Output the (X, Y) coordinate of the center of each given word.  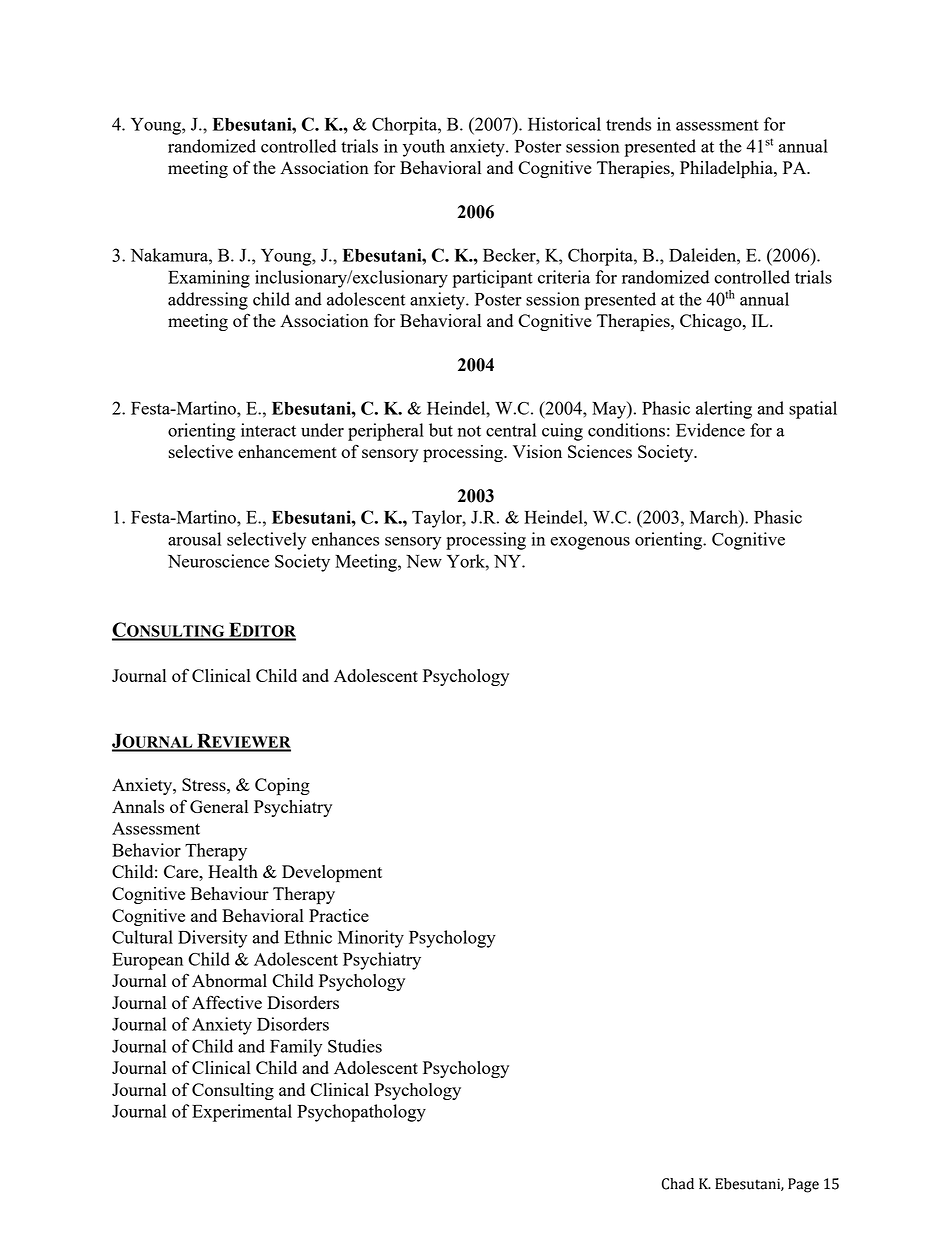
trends (628, 124)
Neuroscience (218, 561)
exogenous (590, 543)
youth (424, 148)
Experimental (242, 1113)
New (424, 561)
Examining (209, 279)
